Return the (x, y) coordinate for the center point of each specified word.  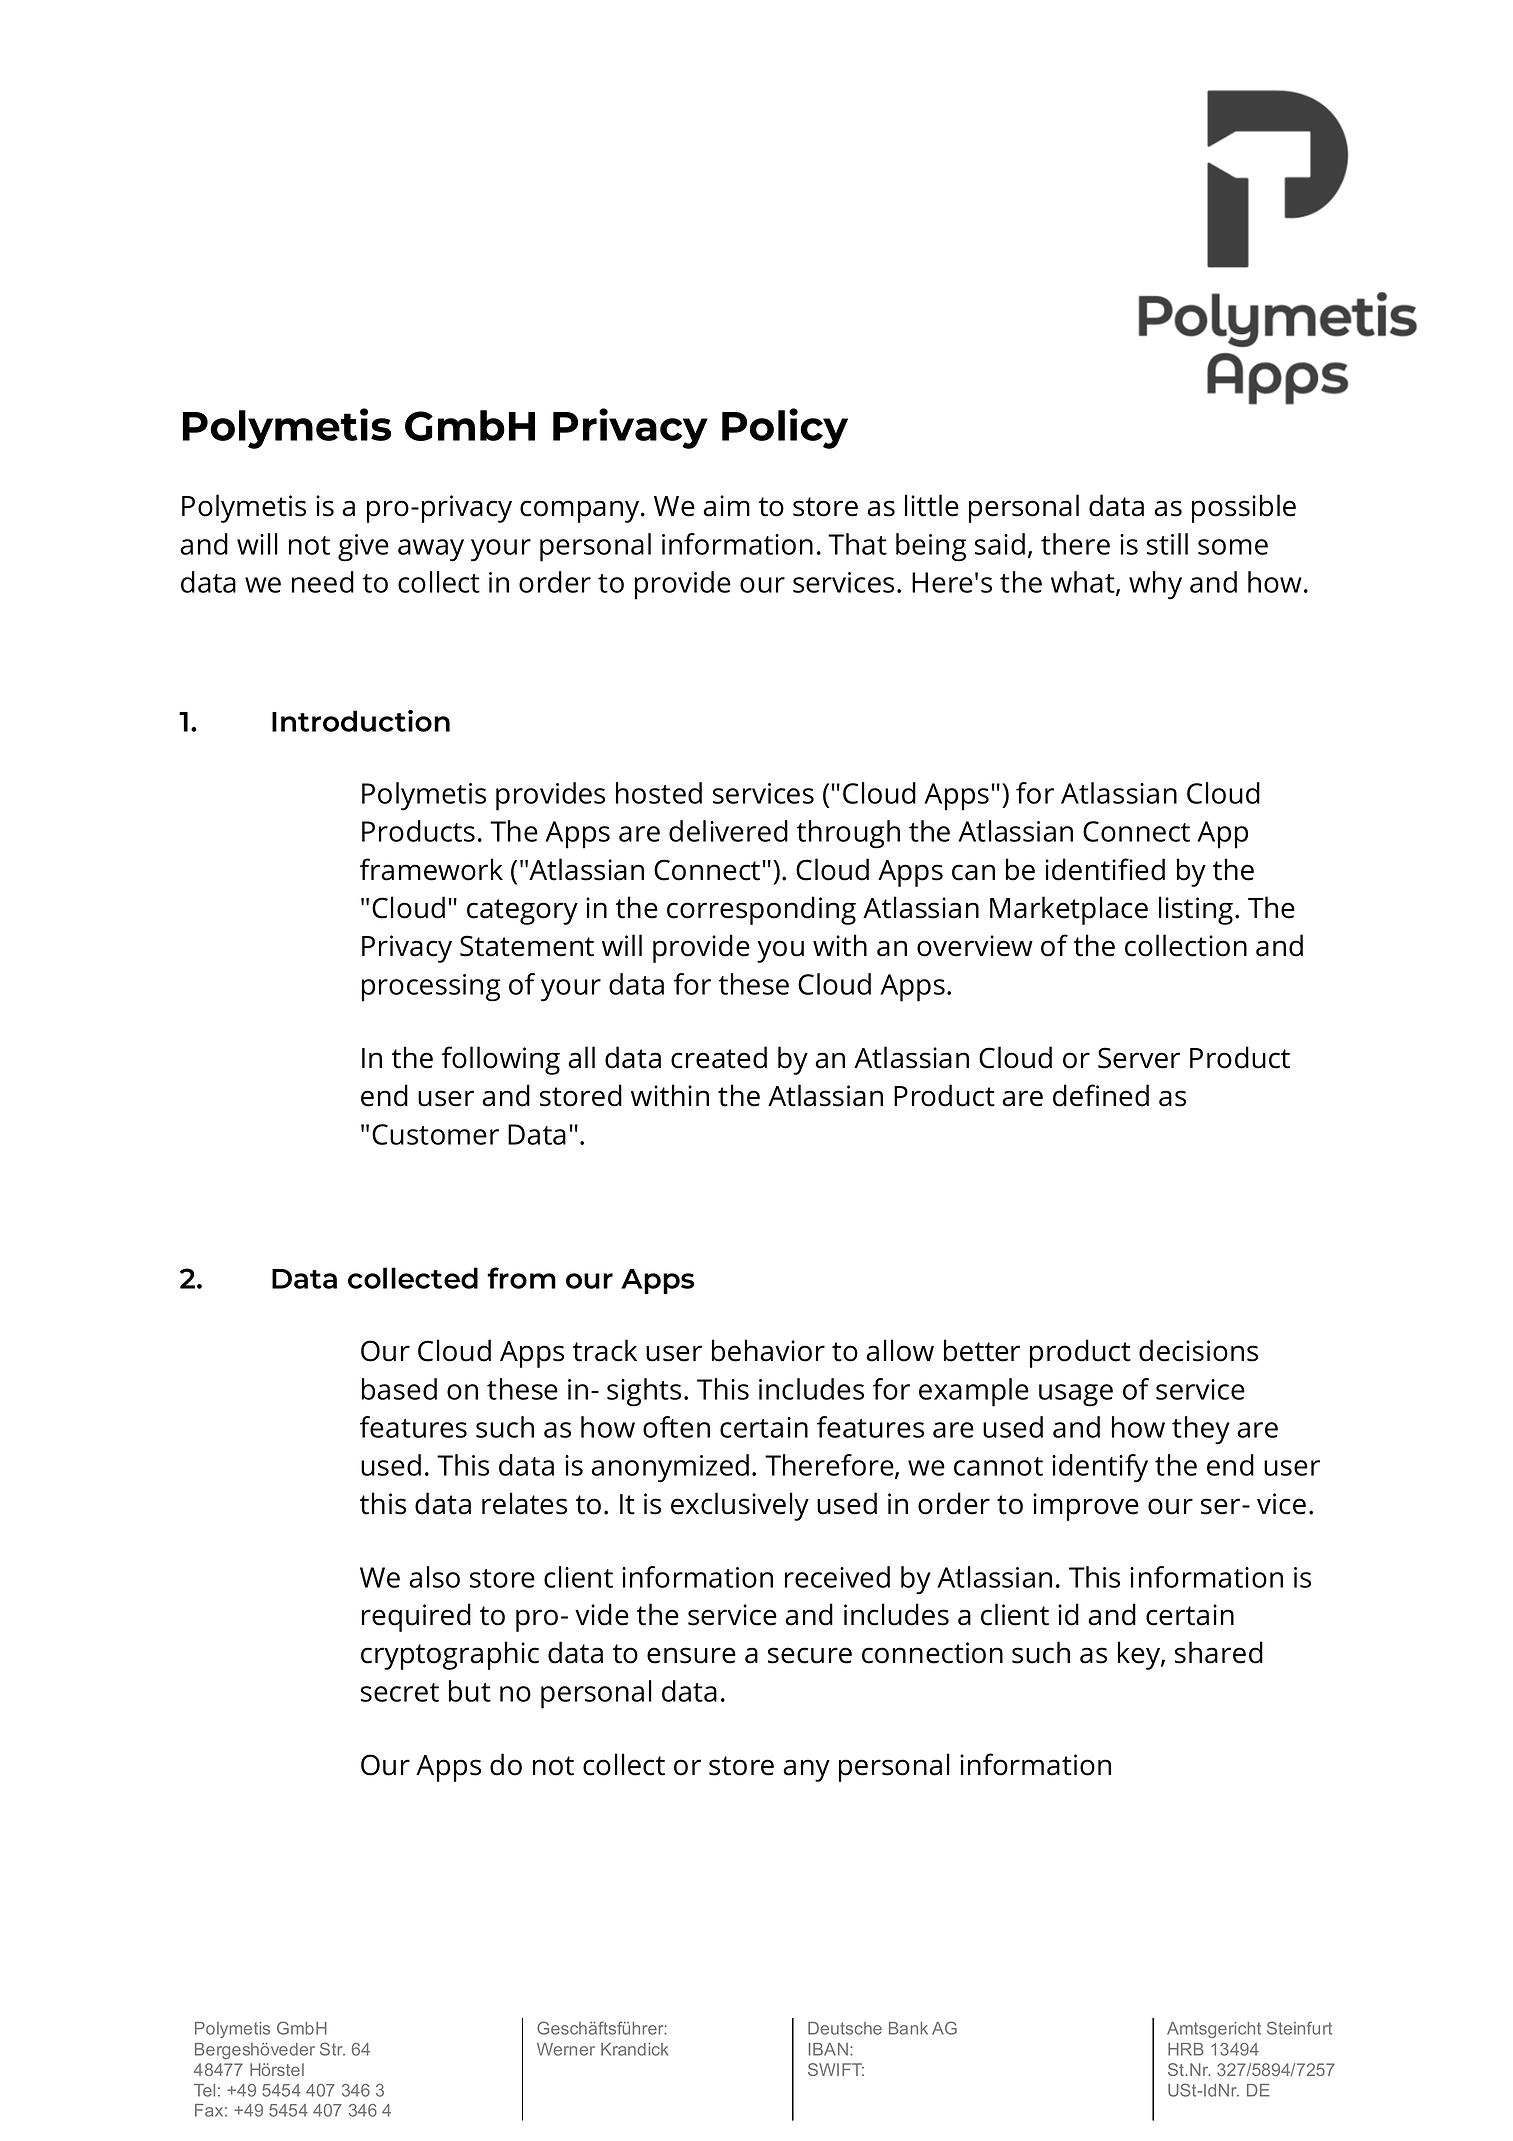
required (416, 1617)
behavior (768, 1350)
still (1167, 544)
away (431, 550)
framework (431, 869)
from (521, 1278)
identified (1105, 869)
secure (810, 1655)
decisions (1198, 1350)
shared (1219, 1652)
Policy (785, 428)
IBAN (828, 2049)
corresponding (761, 910)
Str (332, 2049)
